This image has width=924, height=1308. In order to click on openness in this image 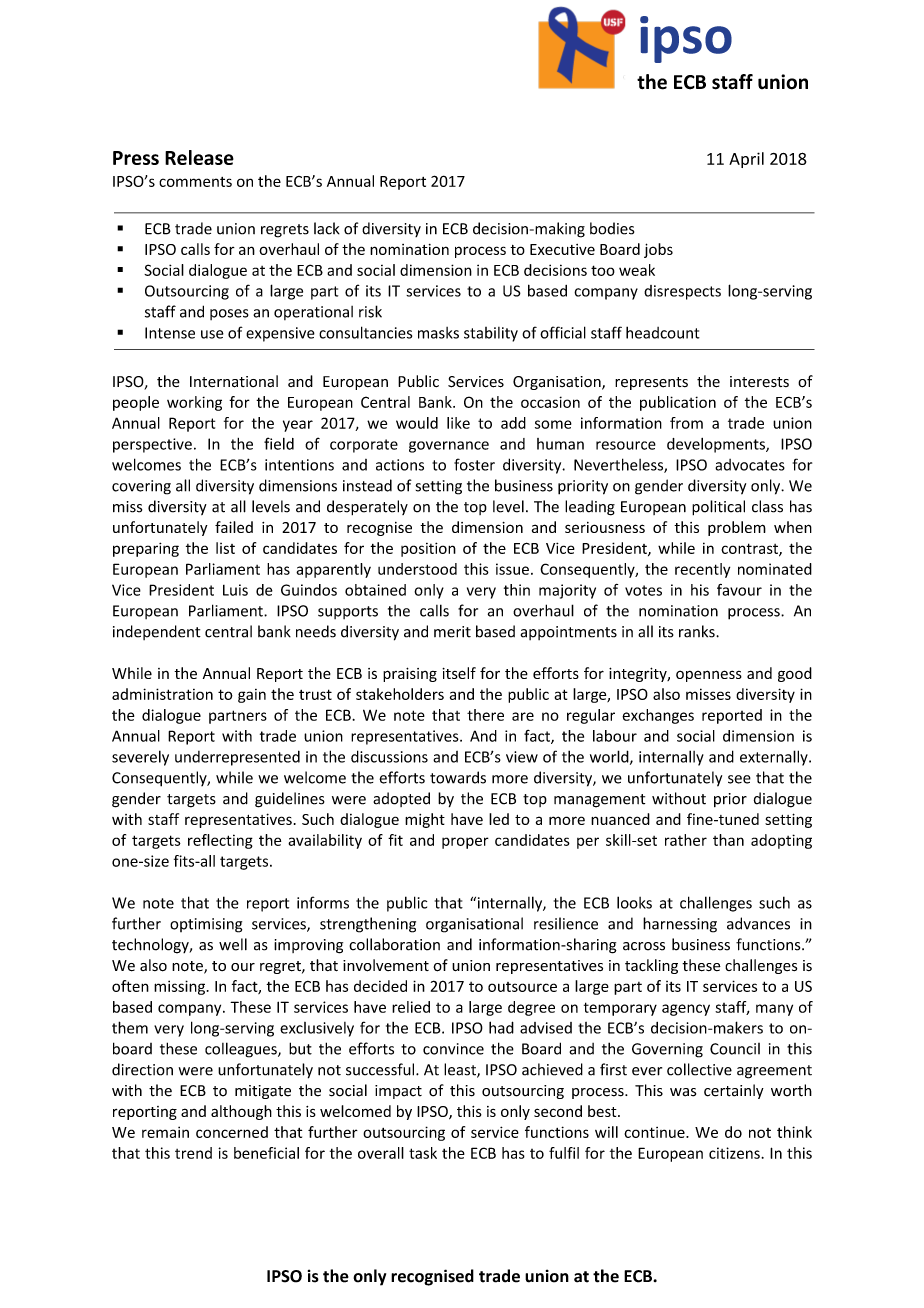, I will do `click(709, 676)`.
